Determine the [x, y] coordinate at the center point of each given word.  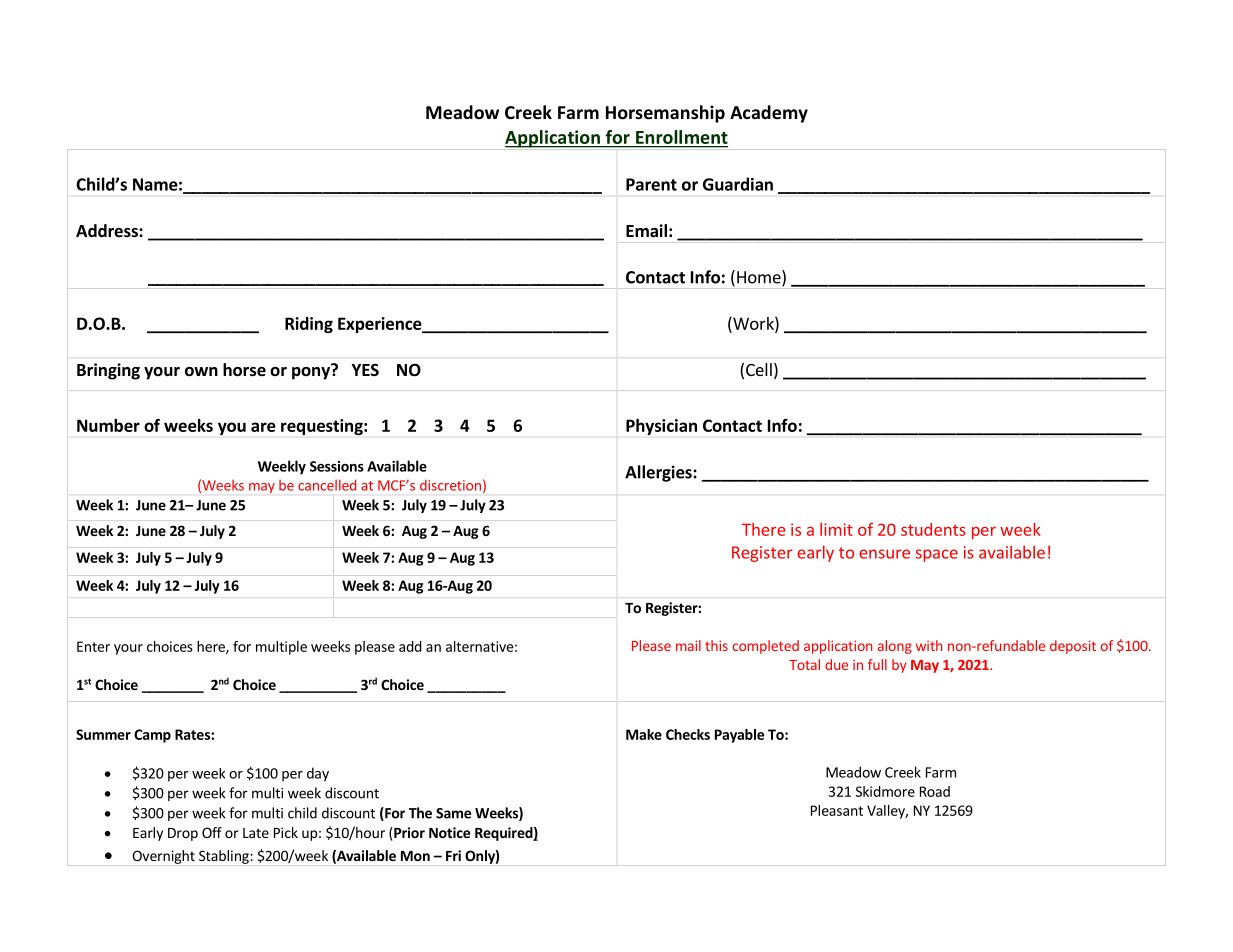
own [201, 372]
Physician [661, 427]
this [716, 645]
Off [212, 832]
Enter [93, 646]
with [929, 645]
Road [935, 791]
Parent [651, 184]
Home [760, 278]
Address [108, 231]
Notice [449, 832]
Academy [769, 114]
